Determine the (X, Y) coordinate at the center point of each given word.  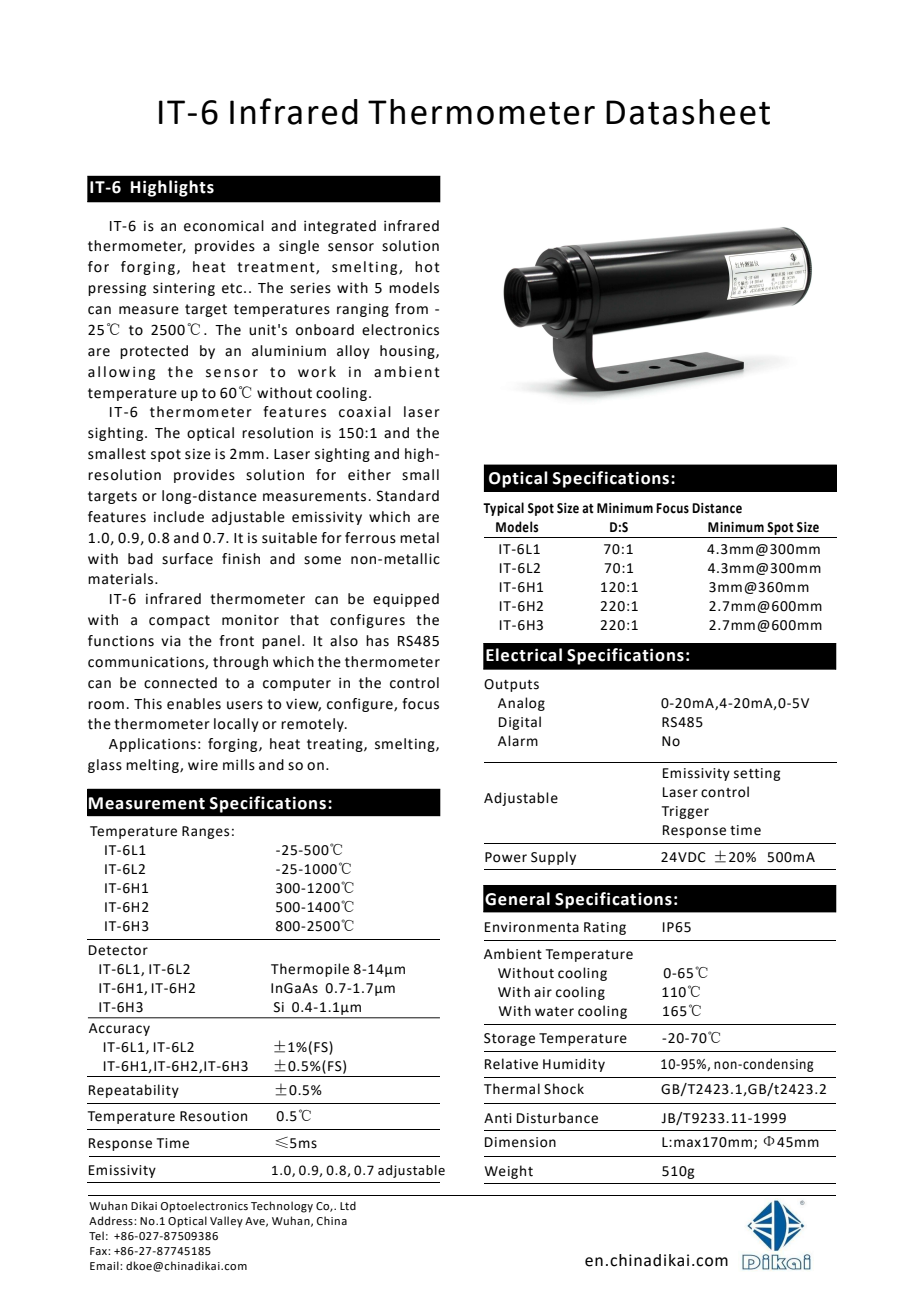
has (377, 641)
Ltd (348, 1205)
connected (180, 683)
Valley (226, 1222)
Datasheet (688, 112)
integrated (340, 227)
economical (224, 226)
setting (757, 774)
